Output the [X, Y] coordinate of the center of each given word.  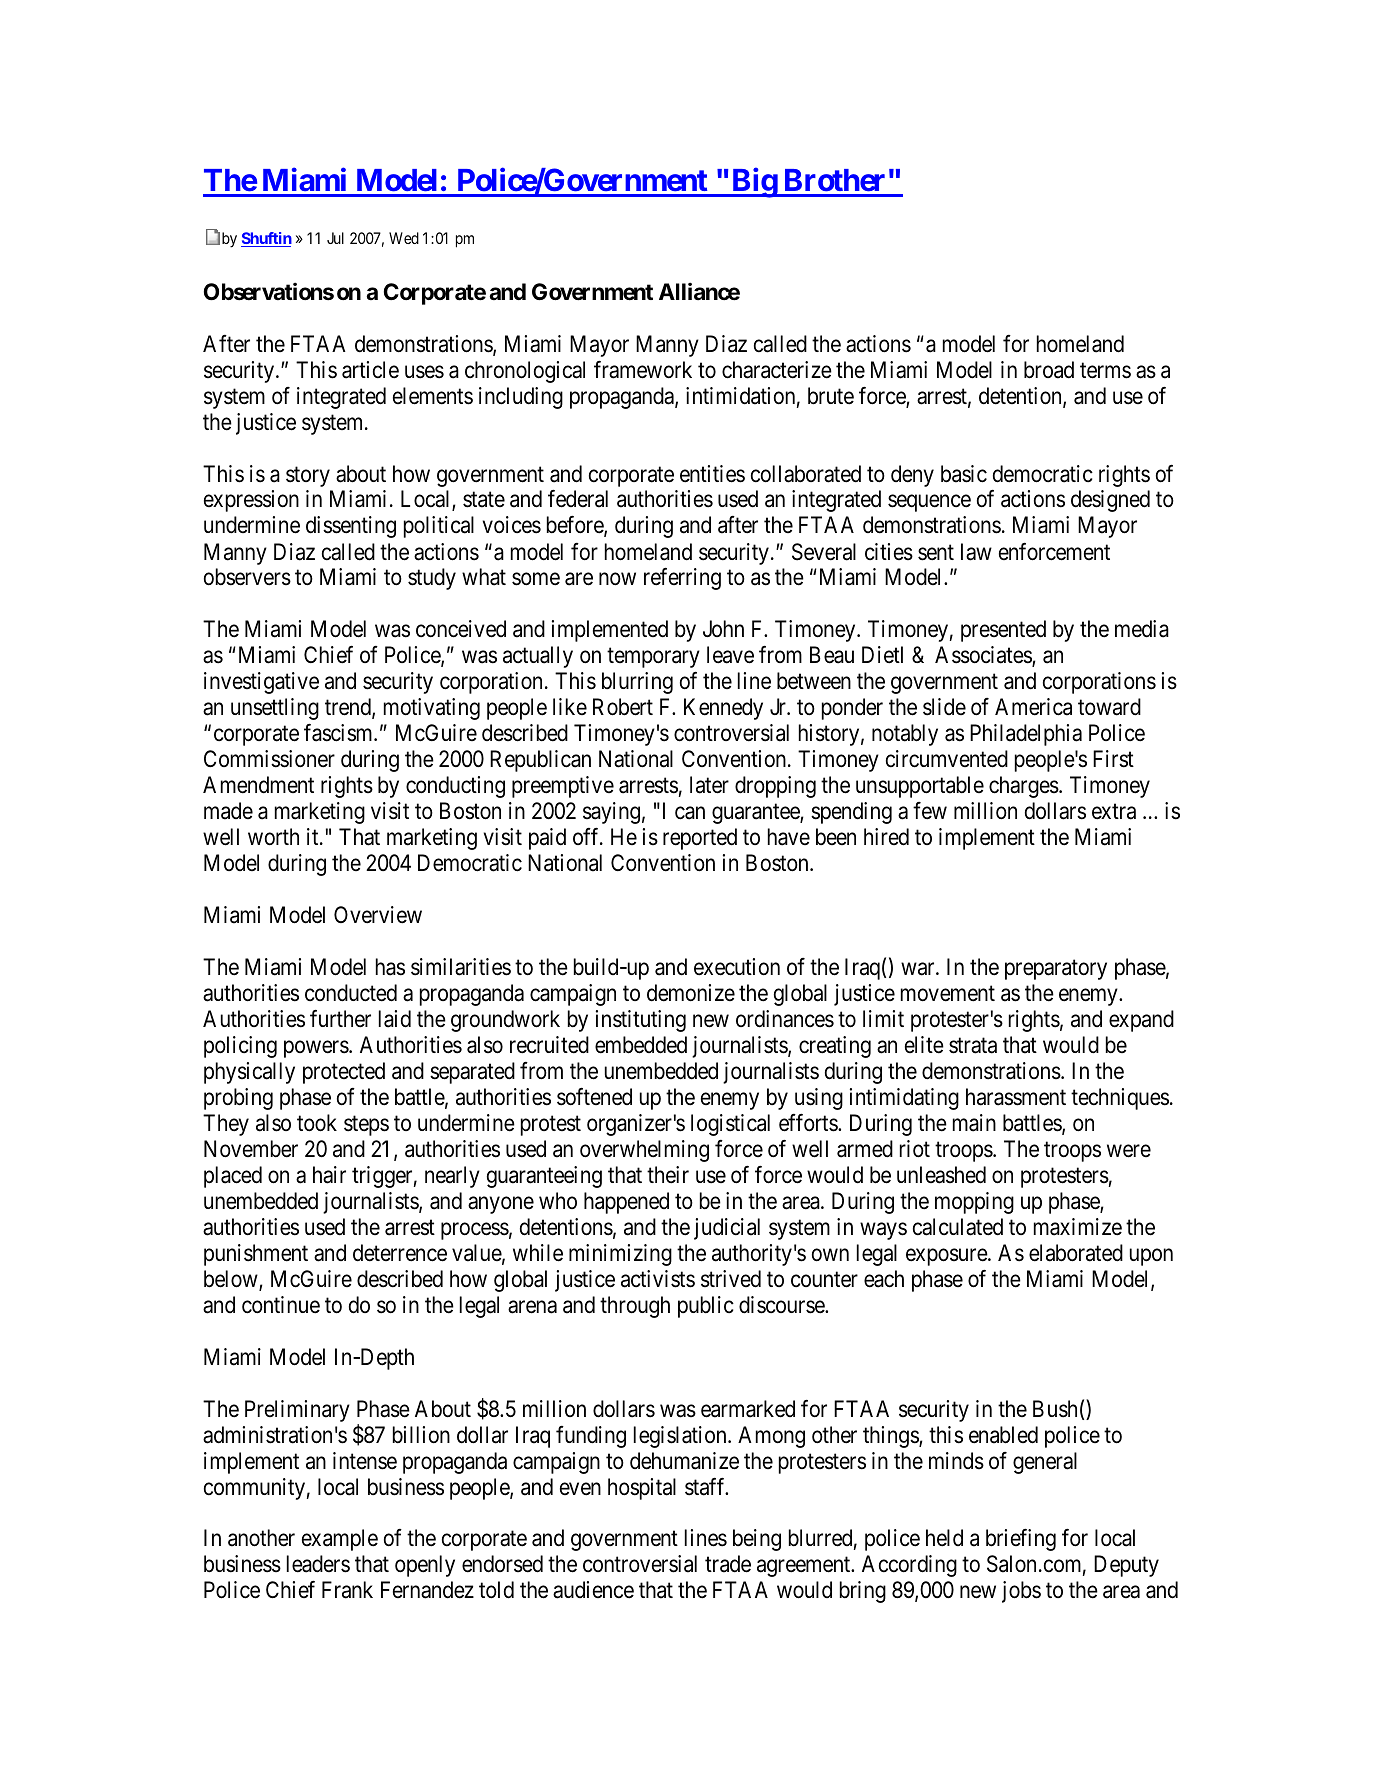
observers [247, 577]
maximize [1078, 1227]
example [340, 1540]
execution [737, 967]
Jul [335, 238]
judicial [727, 1229]
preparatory [1056, 970]
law [976, 552]
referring [682, 579]
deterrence [400, 1253]
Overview [378, 915]
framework [643, 369]
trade [728, 1564]
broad [1049, 370]
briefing [1021, 1540]
